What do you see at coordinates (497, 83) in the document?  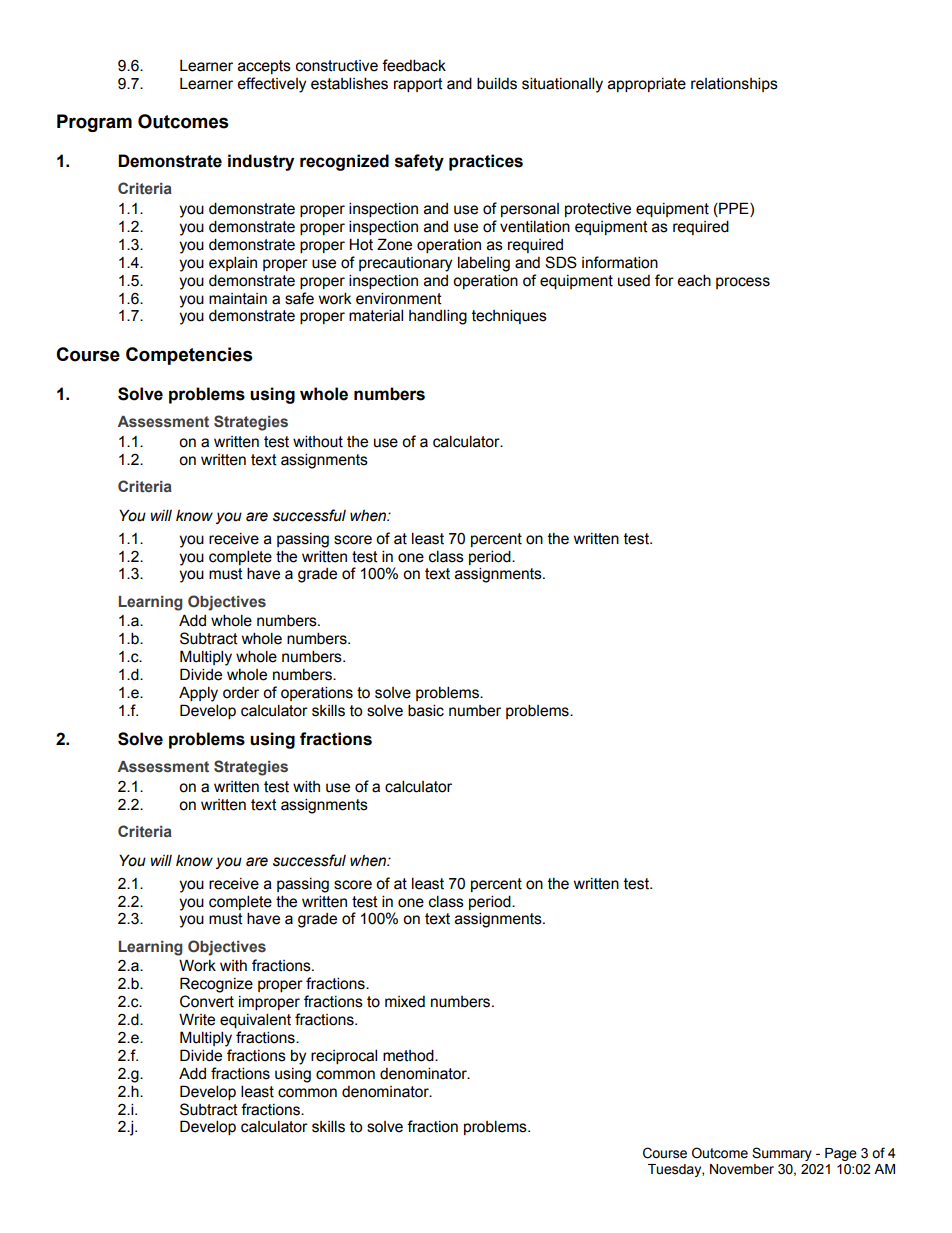 I see `builds` at bounding box center [497, 83].
